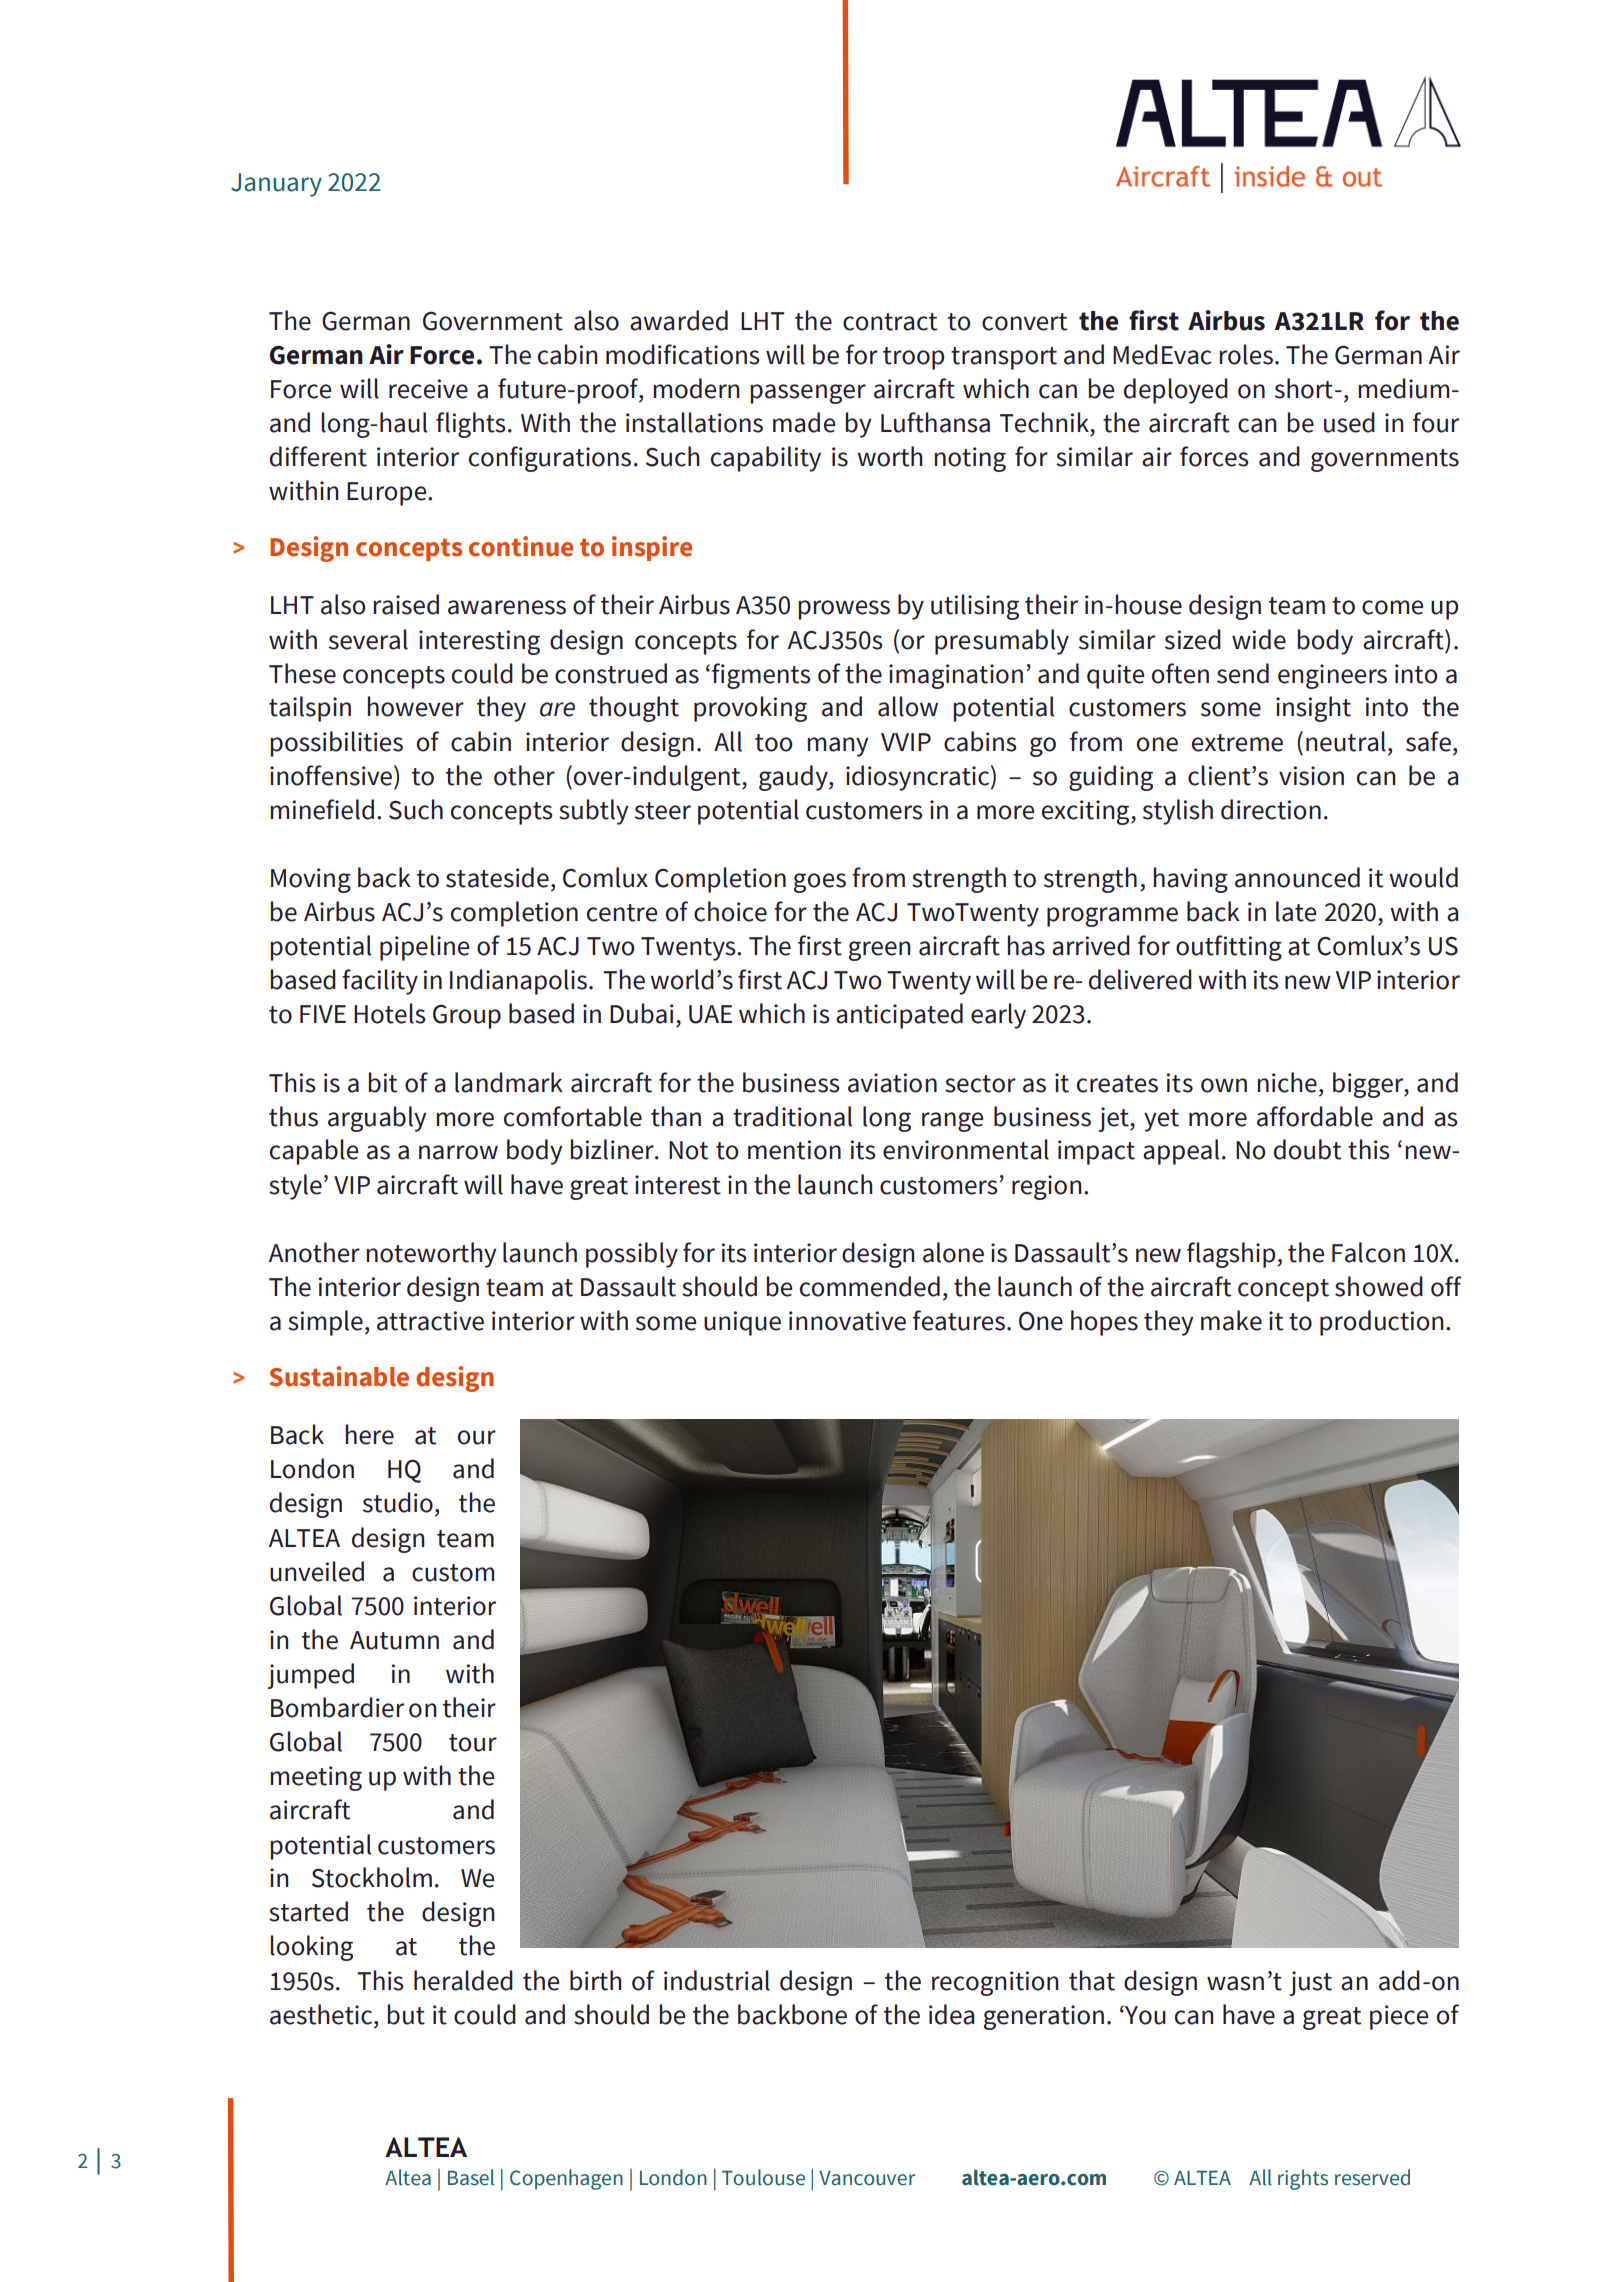 The image size is (1614, 2282). Describe the element at coordinates (794, 1150) in the screenshot. I see `mention` at that location.
